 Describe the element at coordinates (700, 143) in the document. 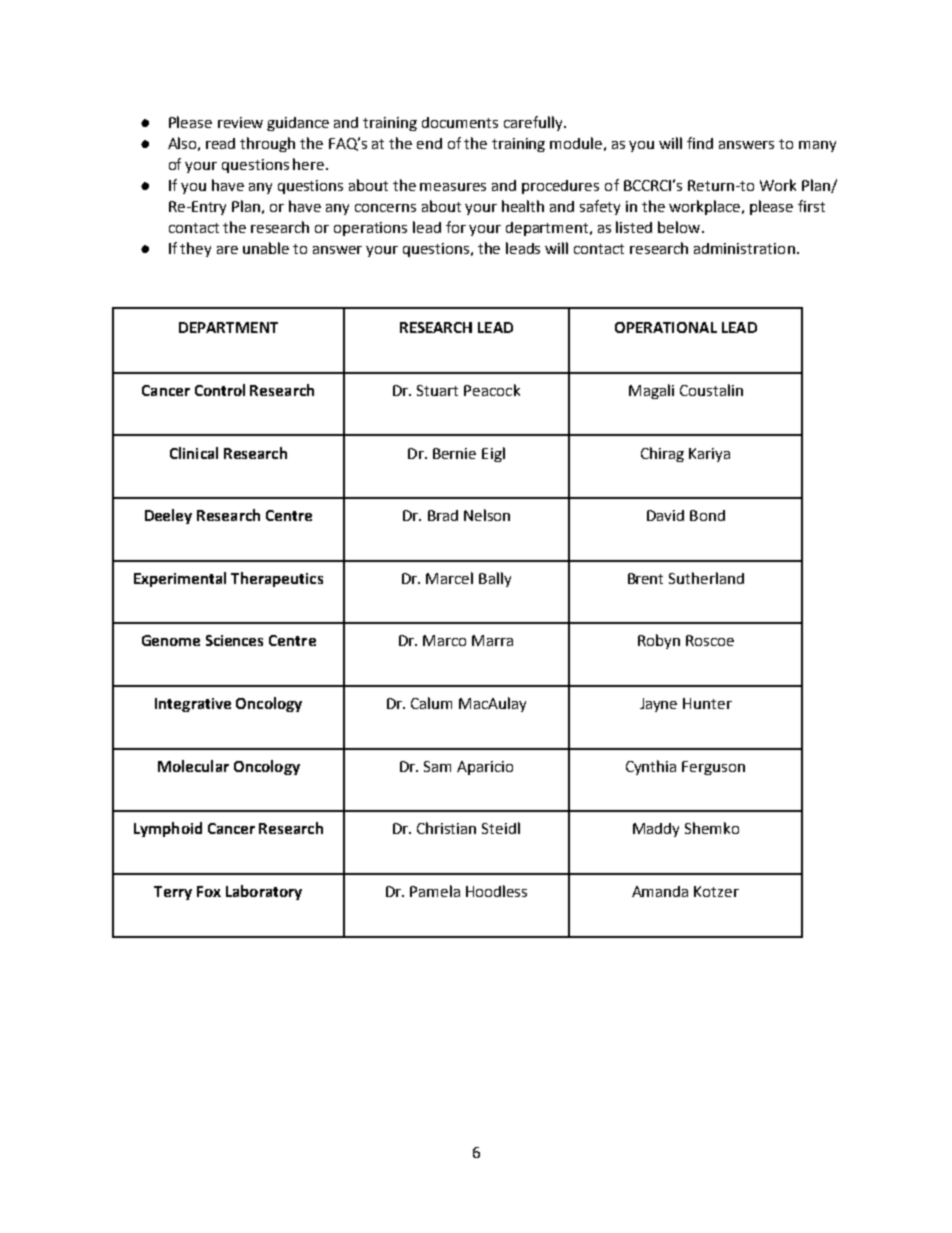

I see `find` at that location.
